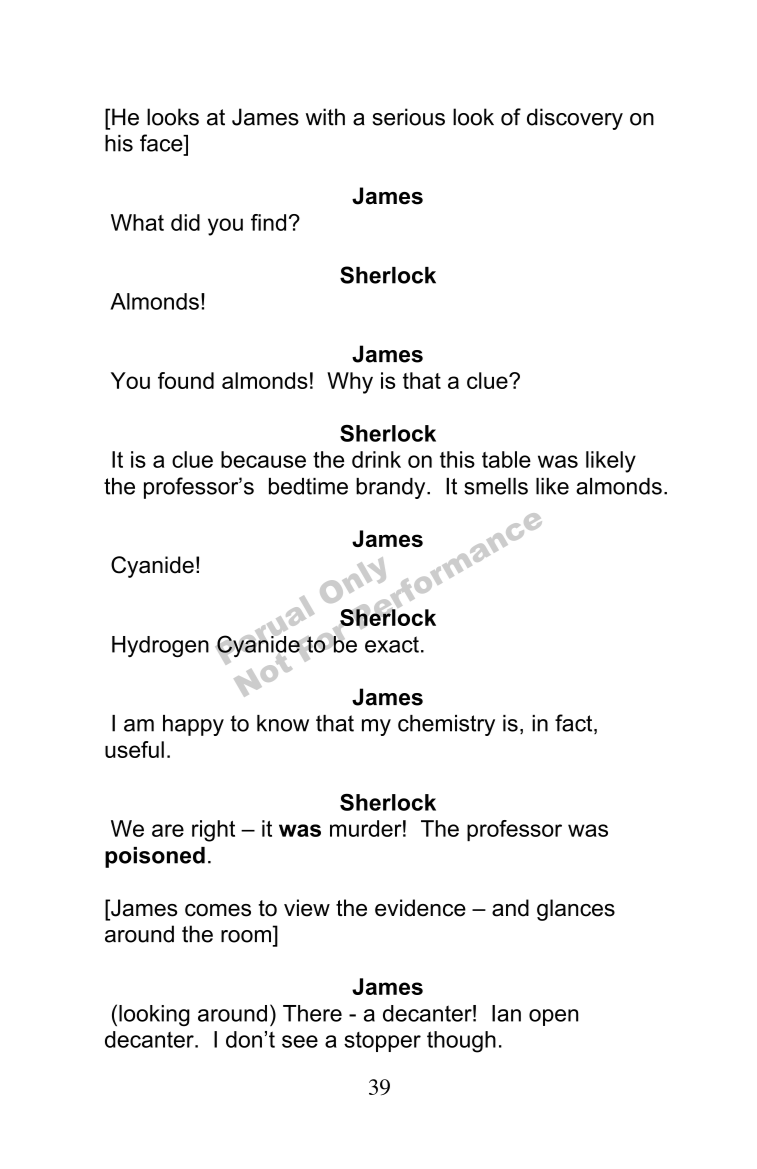  Describe the element at coordinates (168, 830) in the screenshot. I see `are` at that location.
